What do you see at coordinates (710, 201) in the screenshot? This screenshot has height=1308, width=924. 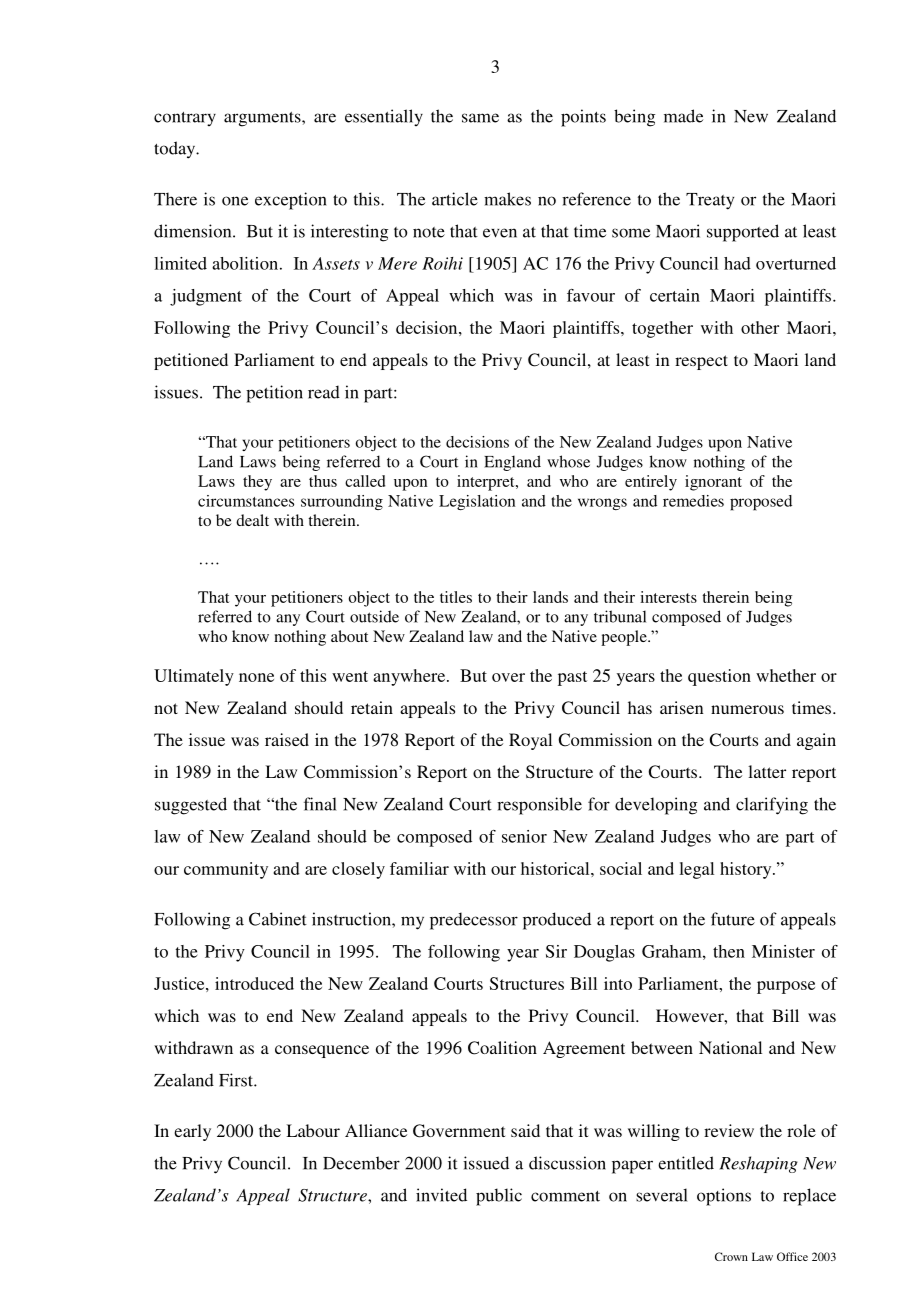 I see `Treaty` at bounding box center [710, 201].
